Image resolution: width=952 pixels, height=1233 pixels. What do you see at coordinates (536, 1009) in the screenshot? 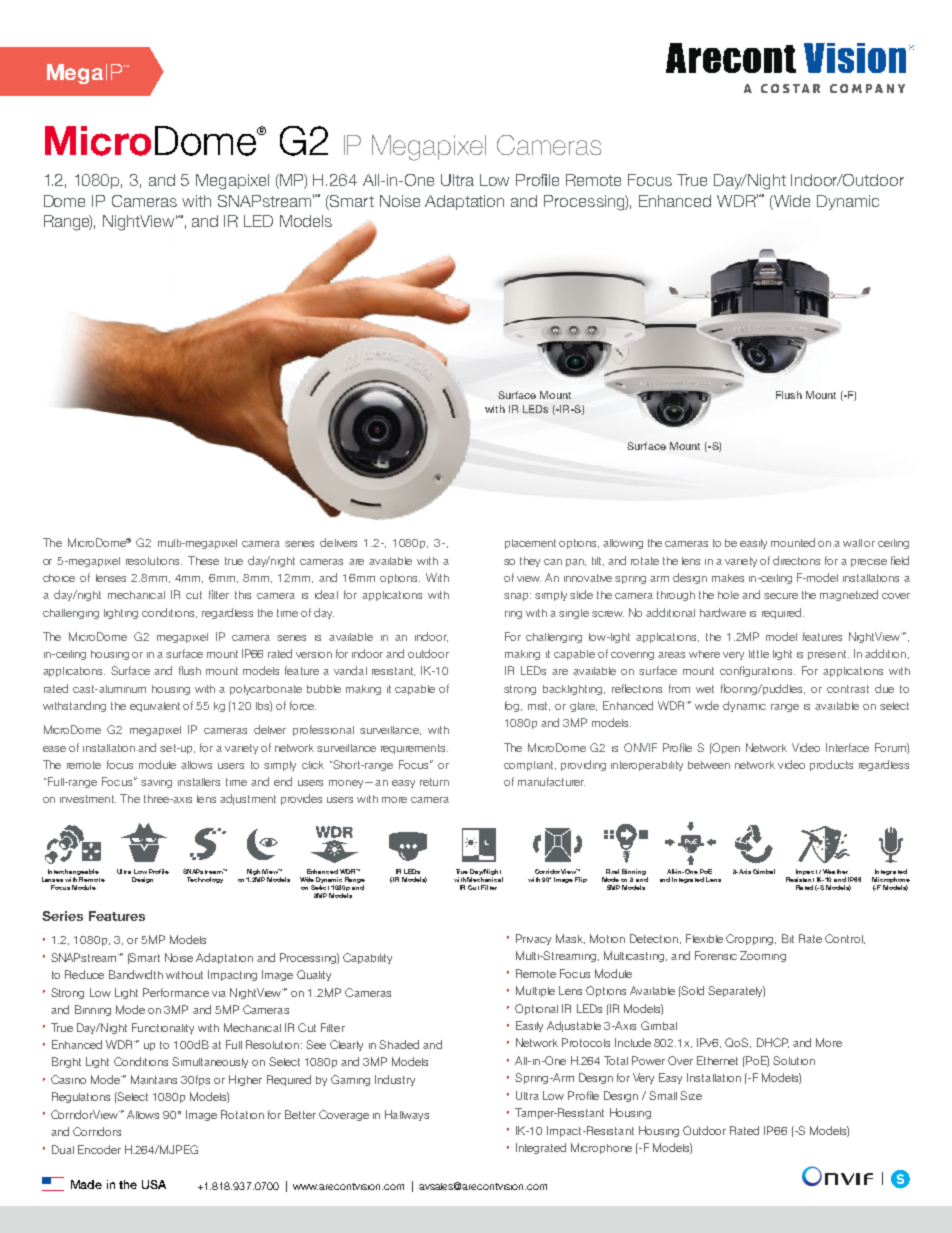
I see `Optional` at bounding box center [536, 1009].
